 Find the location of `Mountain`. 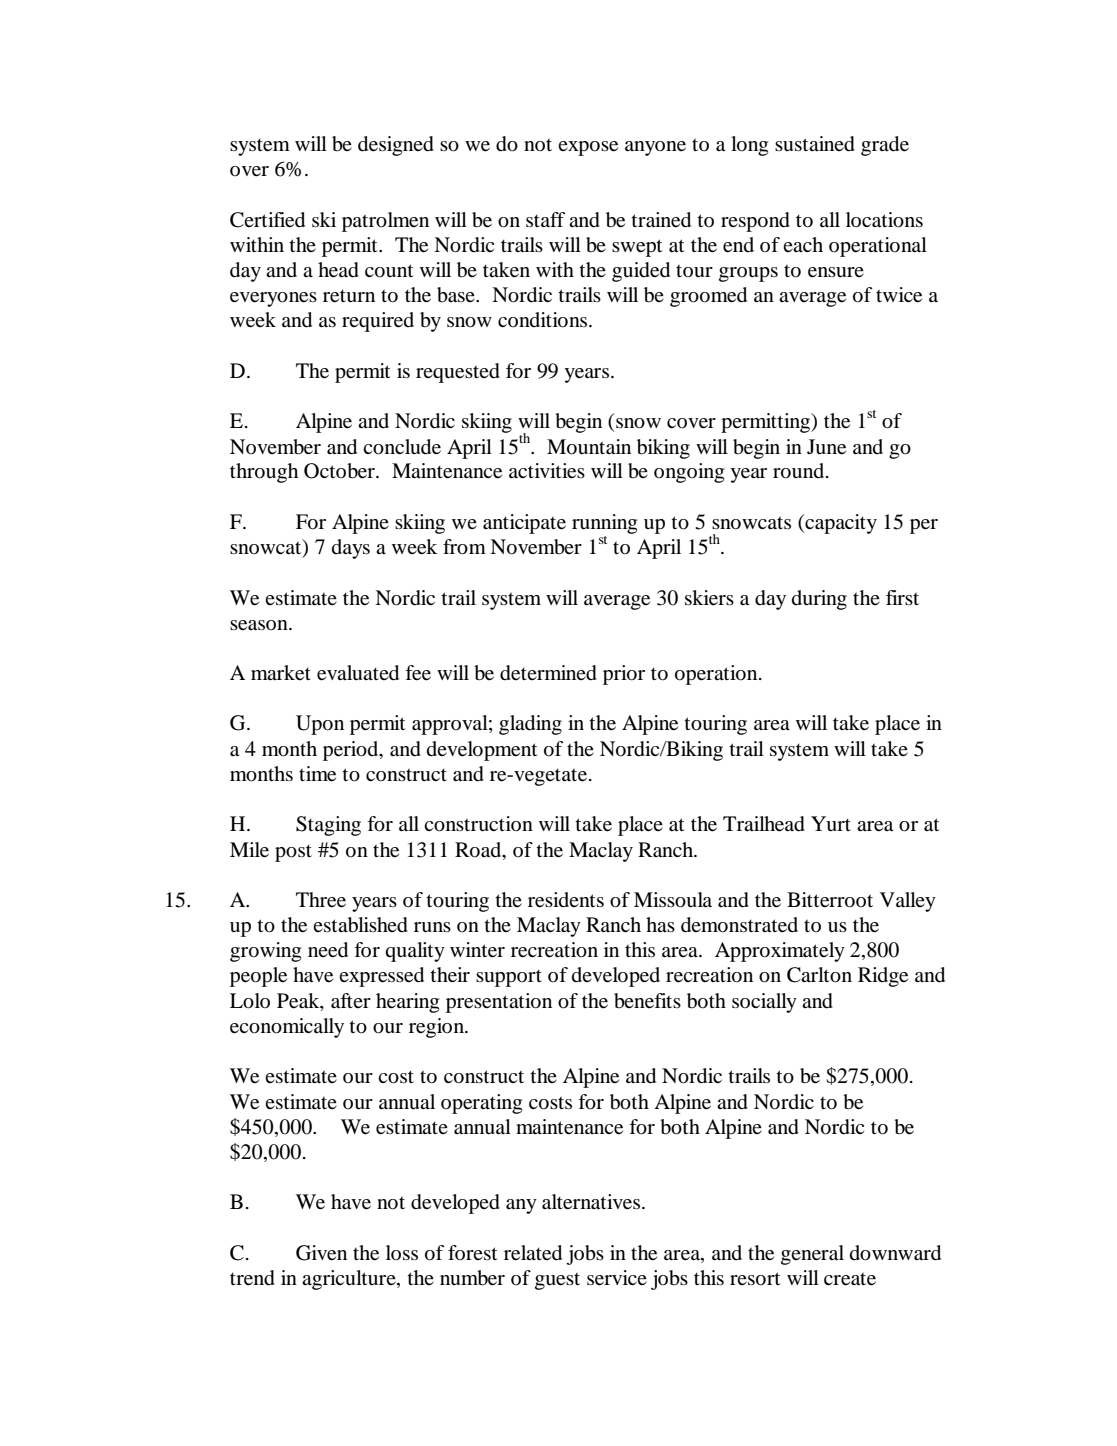

Mountain is located at coordinates (589, 447).
